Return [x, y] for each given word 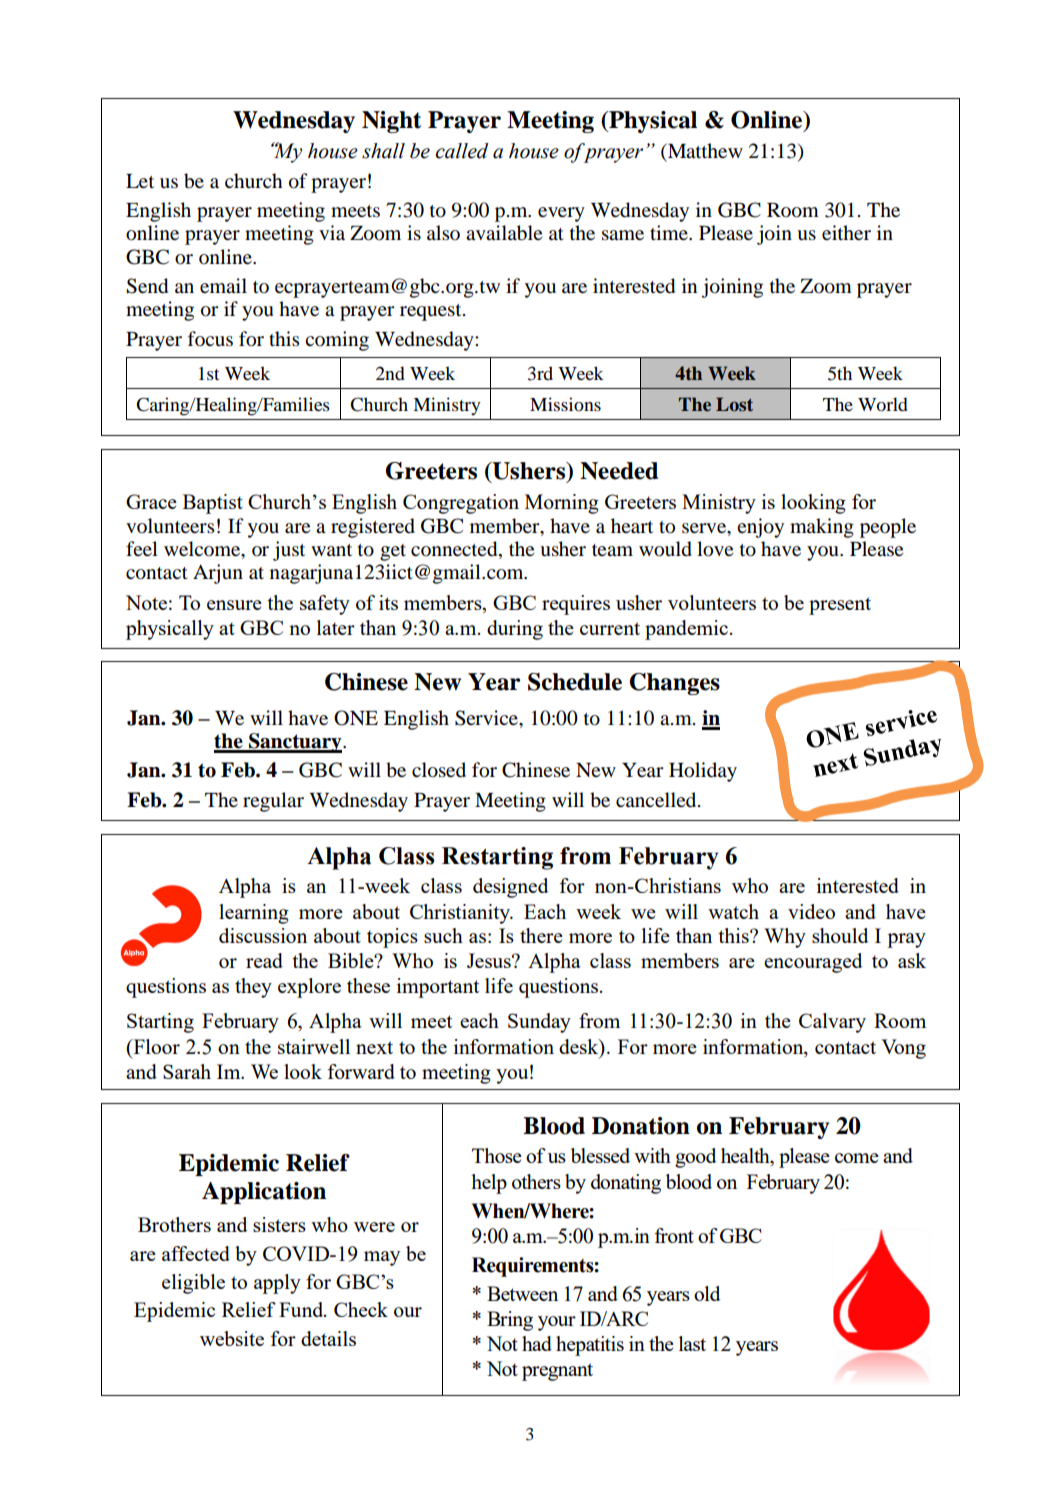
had [537, 1343]
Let [140, 181]
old [707, 1293]
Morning [562, 504]
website [232, 1338]
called [462, 151]
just [289, 551]
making [822, 528]
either [846, 232]
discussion [263, 935]
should [840, 935]
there [541, 935]
